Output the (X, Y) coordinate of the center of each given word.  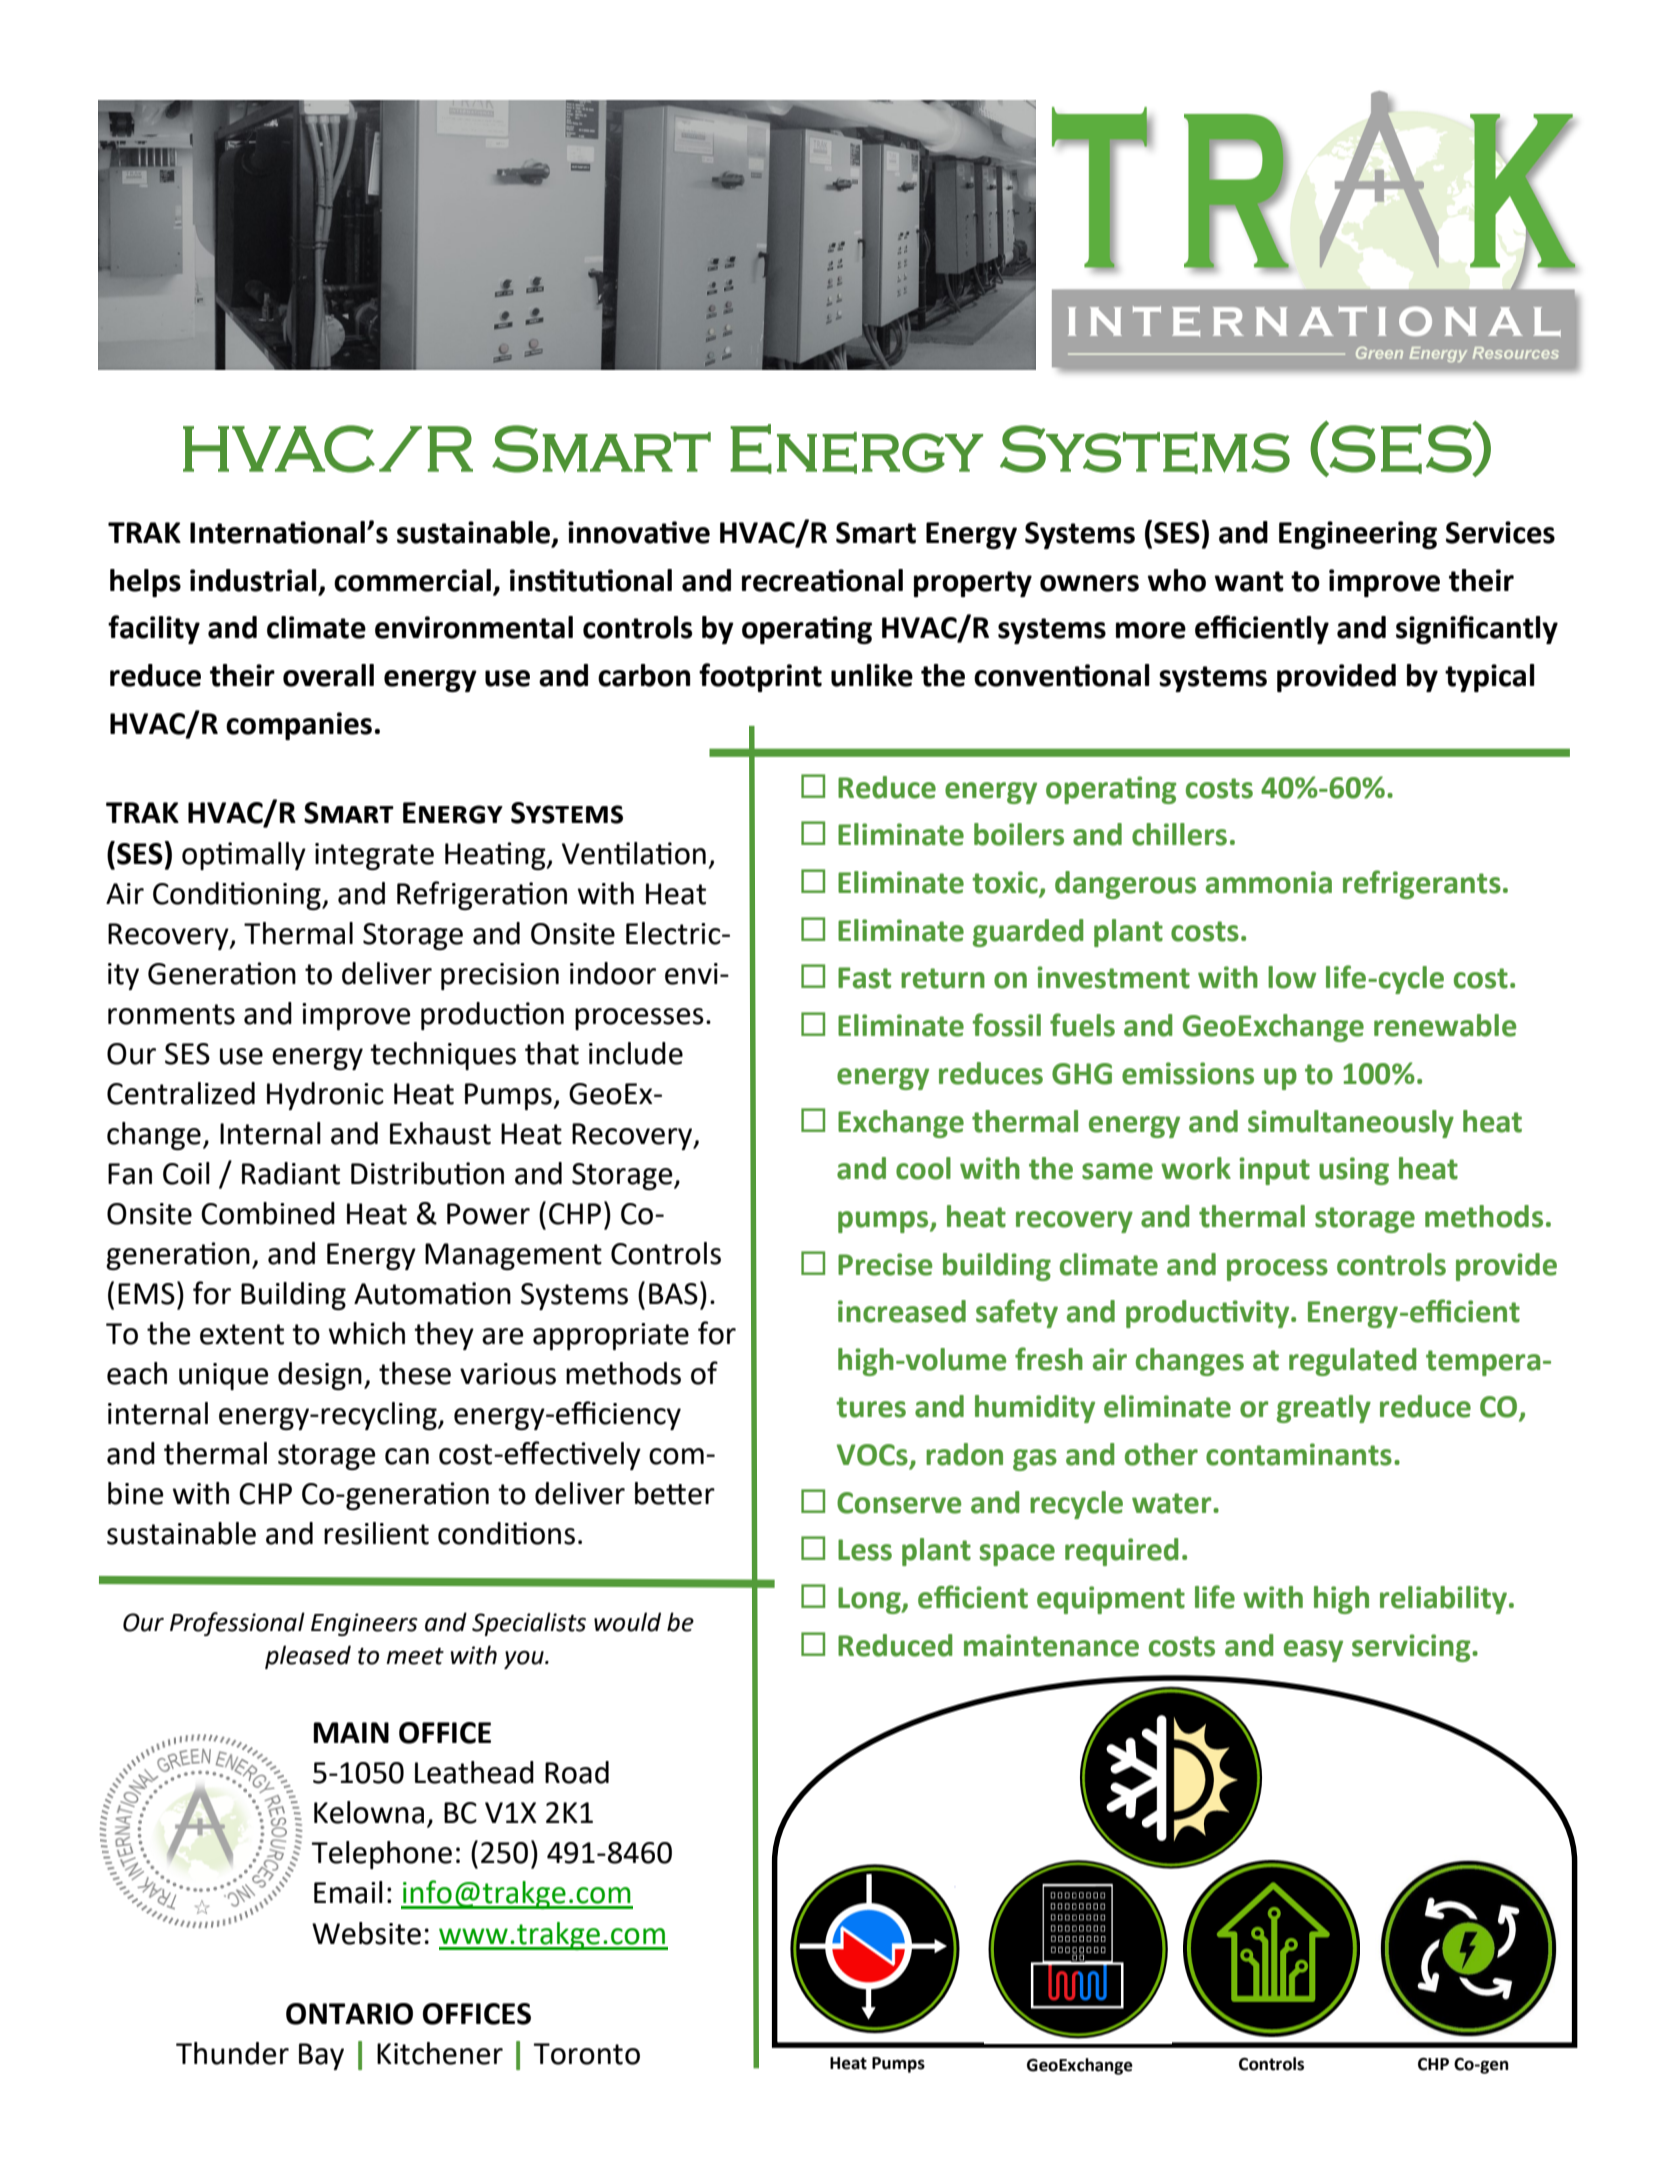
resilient (376, 1533)
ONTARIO (349, 2014)
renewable (1445, 1025)
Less (865, 1550)
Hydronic (325, 1096)
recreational (822, 580)
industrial (253, 580)
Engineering (1358, 535)
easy (1313, 1651)
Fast (864, 978)
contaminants (1299, 1454)
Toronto (586, 2054)
